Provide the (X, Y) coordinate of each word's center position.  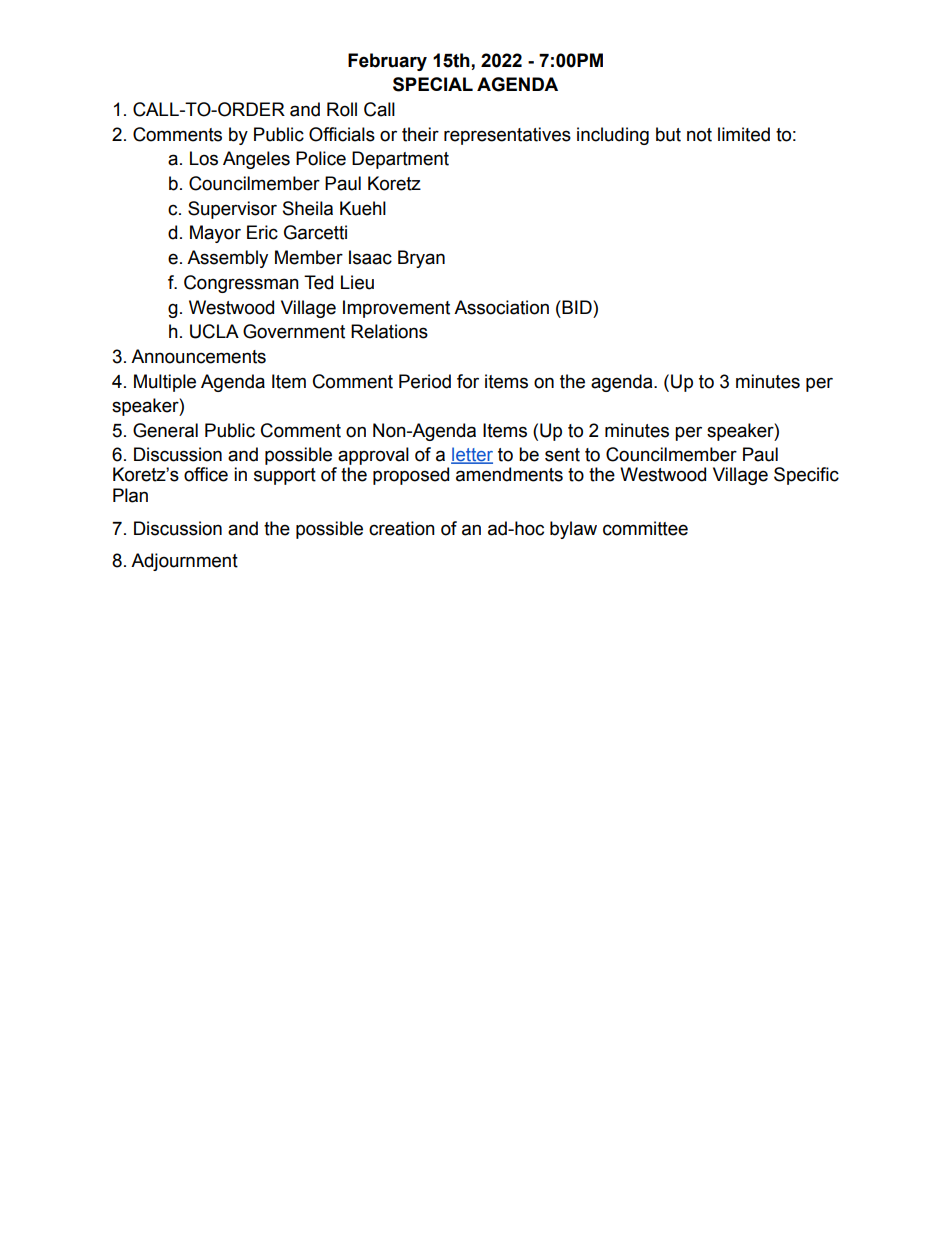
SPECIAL (433, 84)
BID (577, 307)
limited (744, 134)
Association (501, 307)
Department (400, 160)
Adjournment (184, 562)
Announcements (198, 356)
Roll (342, 109)
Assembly (227, 259)
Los (204, 158)
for (468, 381)
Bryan (421, 259)
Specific (806, 476)
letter (472, 455)
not (699, 135)
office (206, 474)
